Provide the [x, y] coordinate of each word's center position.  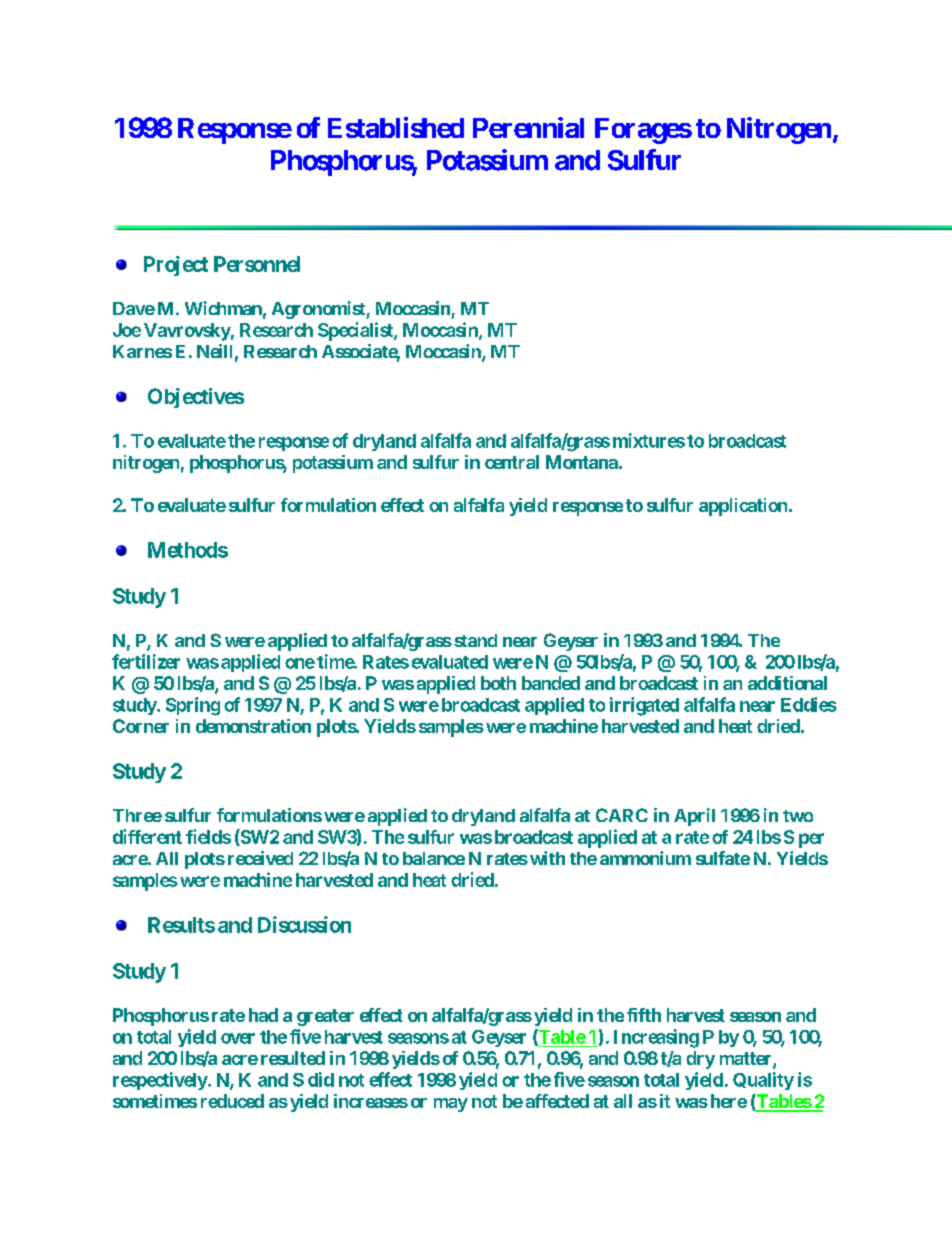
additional [787, 683]
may [451, 1105]
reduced [232, 1101]
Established [396, 127]
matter [747, 1060]
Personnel [257, 264]
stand [475, 640]
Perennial [528, 127]
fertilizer [146, 661]
